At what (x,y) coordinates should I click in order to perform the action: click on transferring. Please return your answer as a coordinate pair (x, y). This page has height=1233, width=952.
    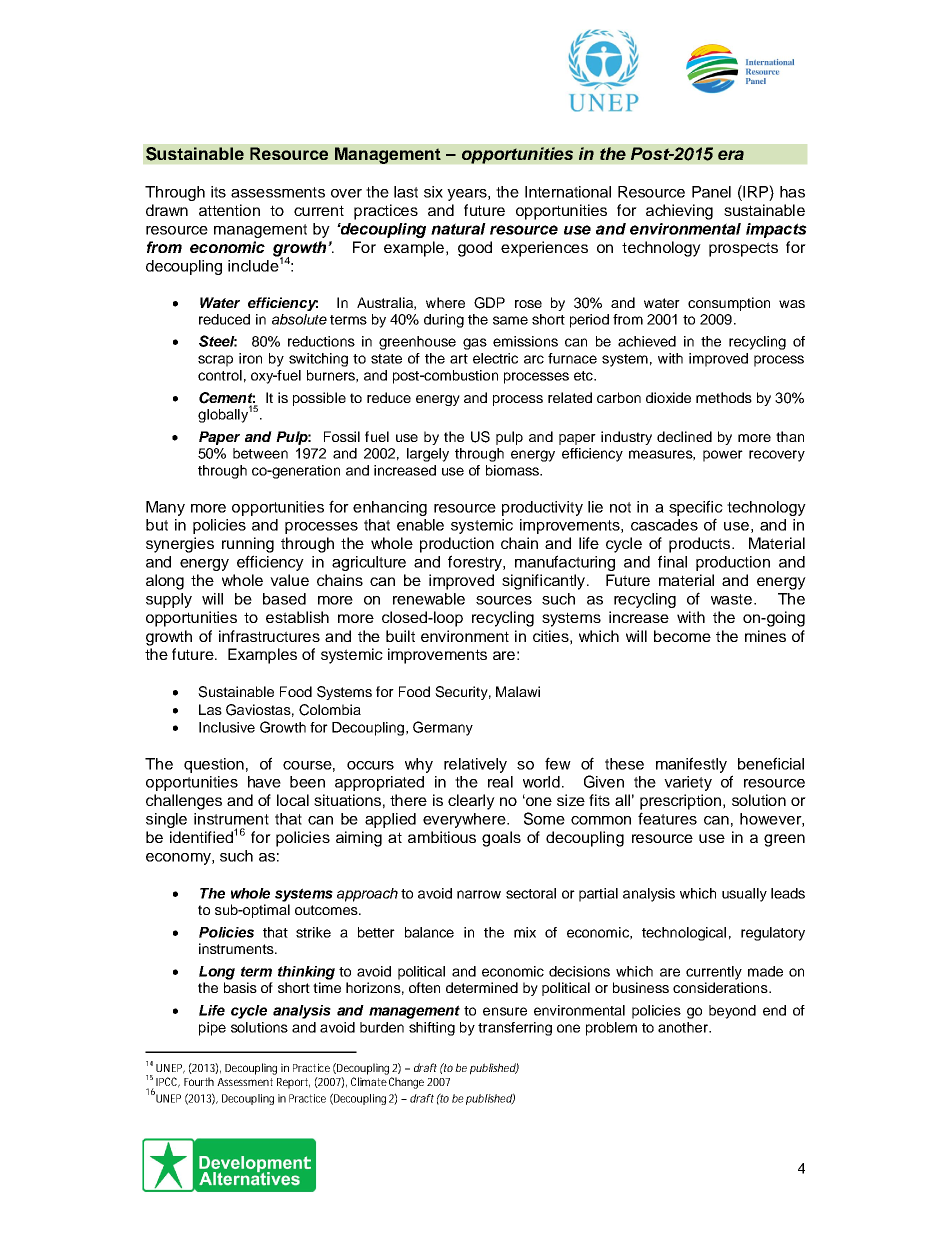
    Looking at the image, I should click on (515, 1029).
